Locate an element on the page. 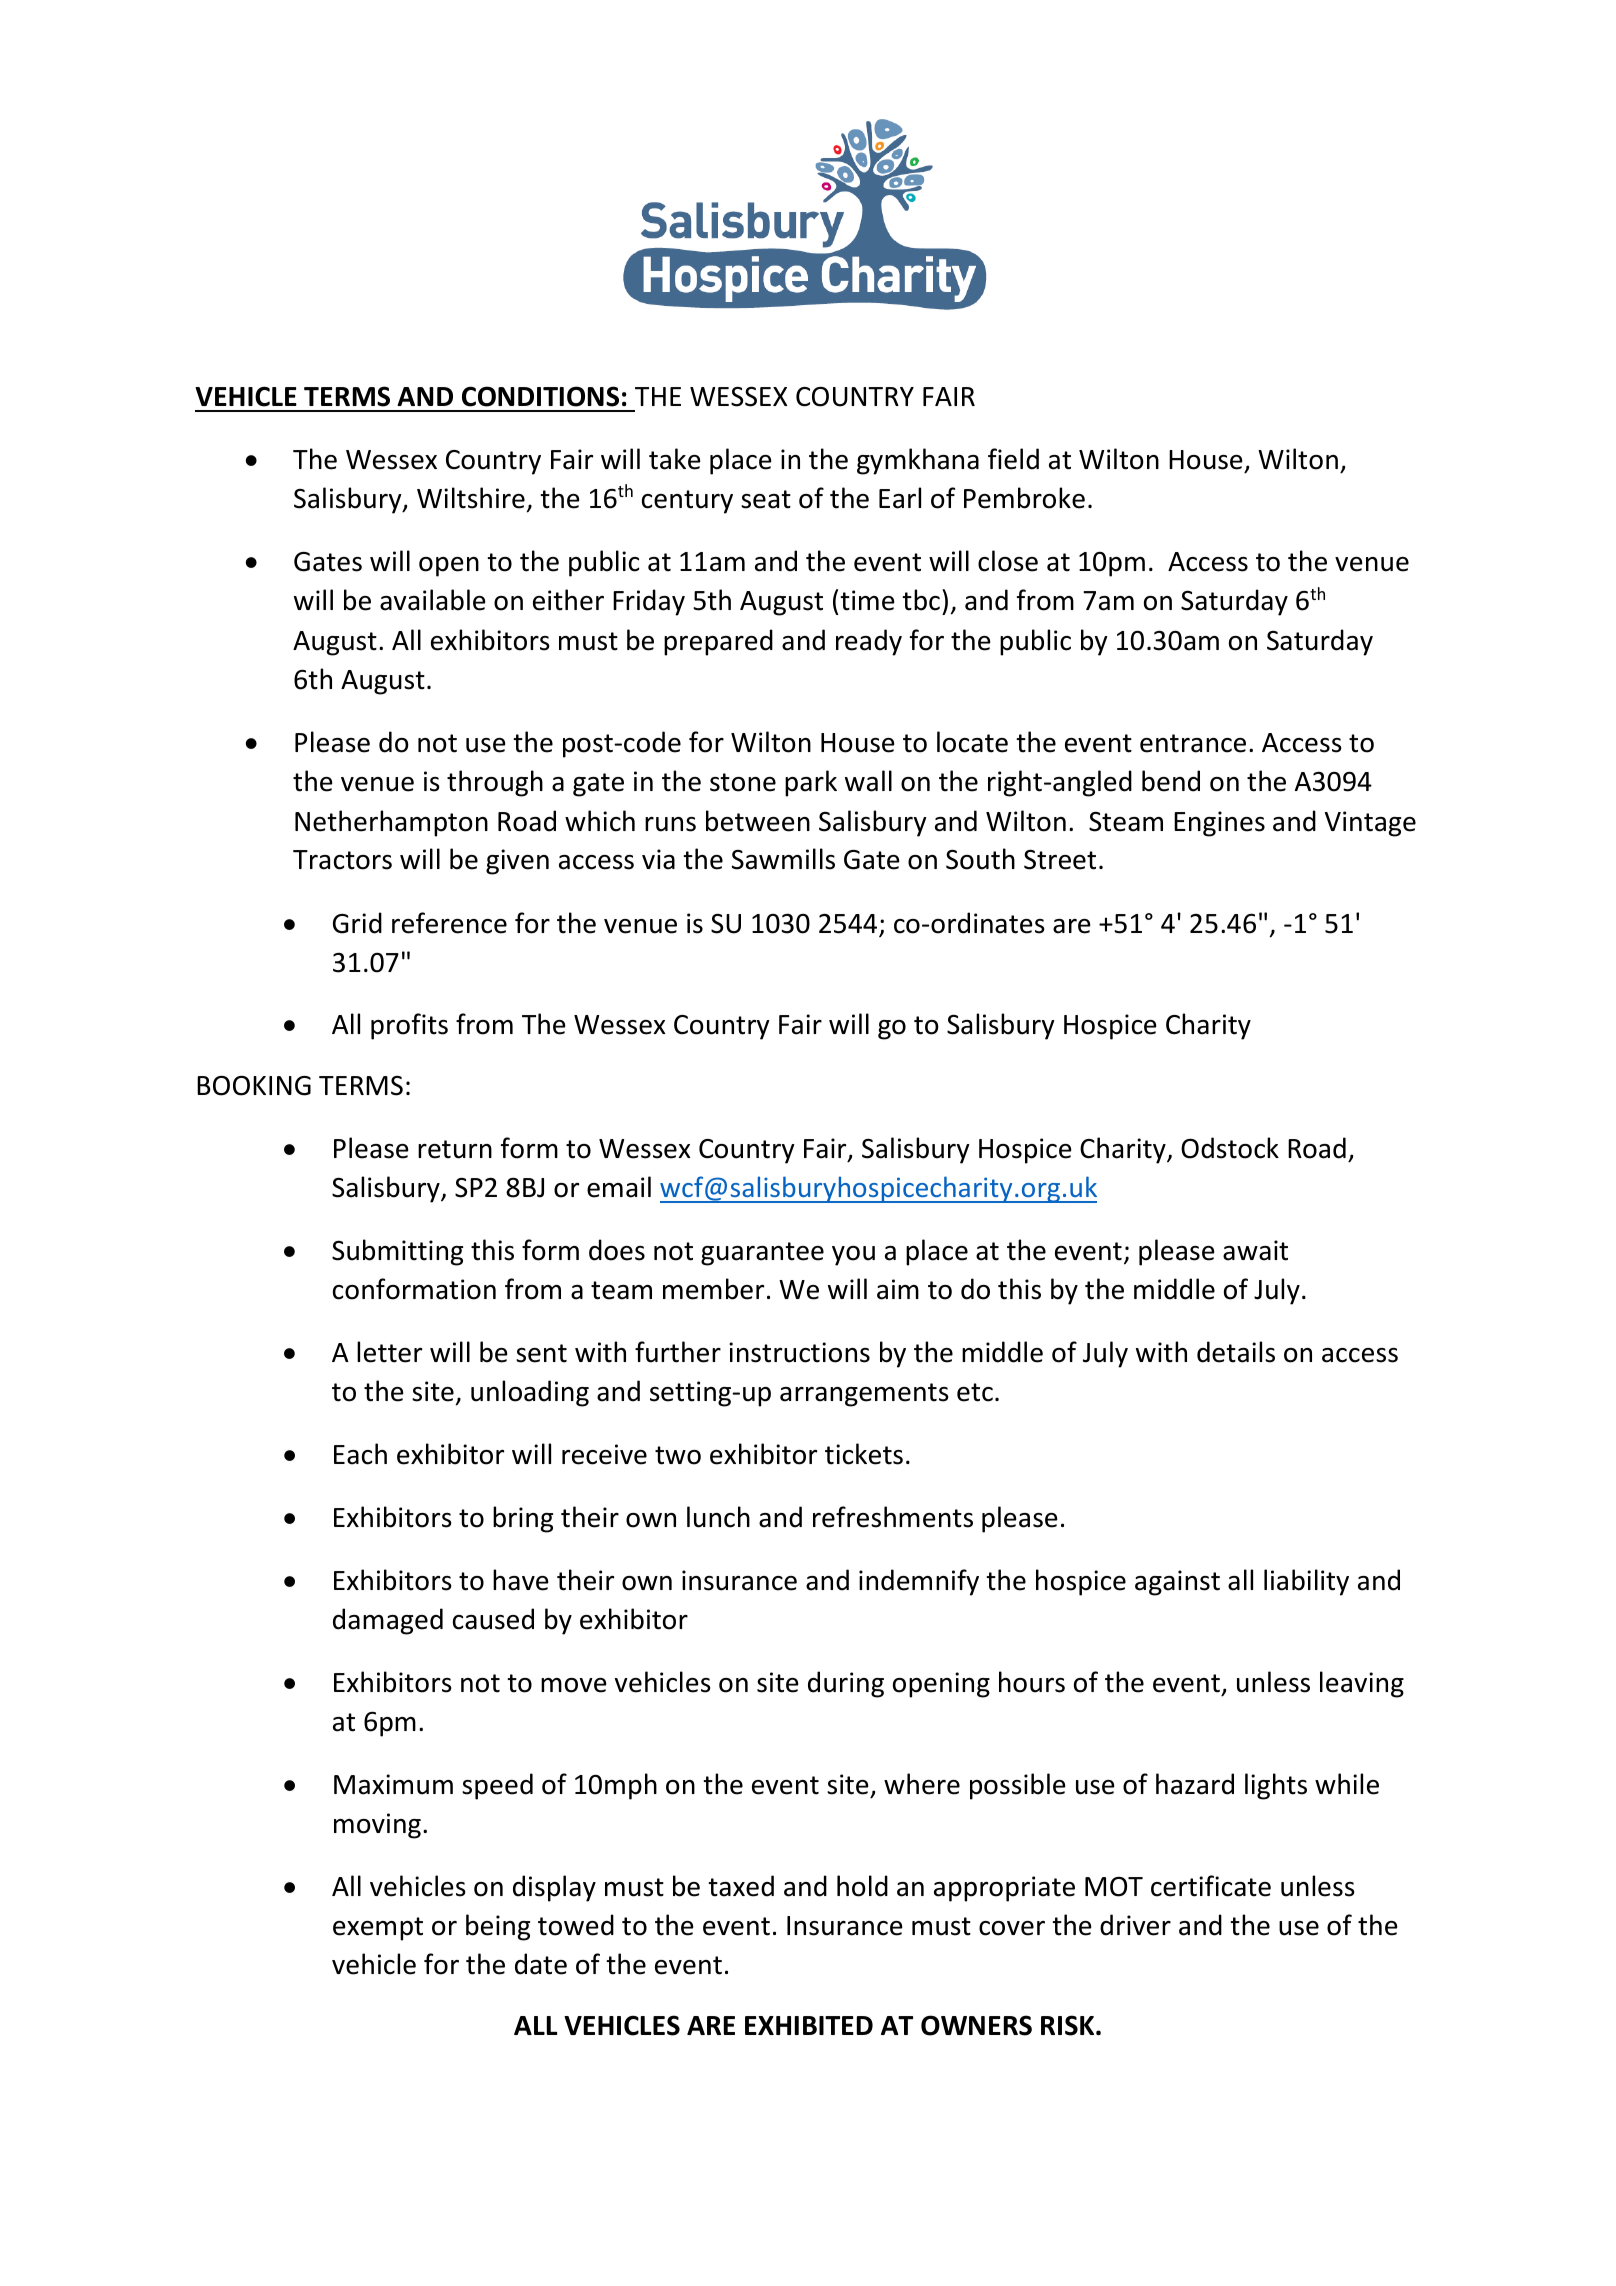  tickets is located at coordinates (864, 1454).
